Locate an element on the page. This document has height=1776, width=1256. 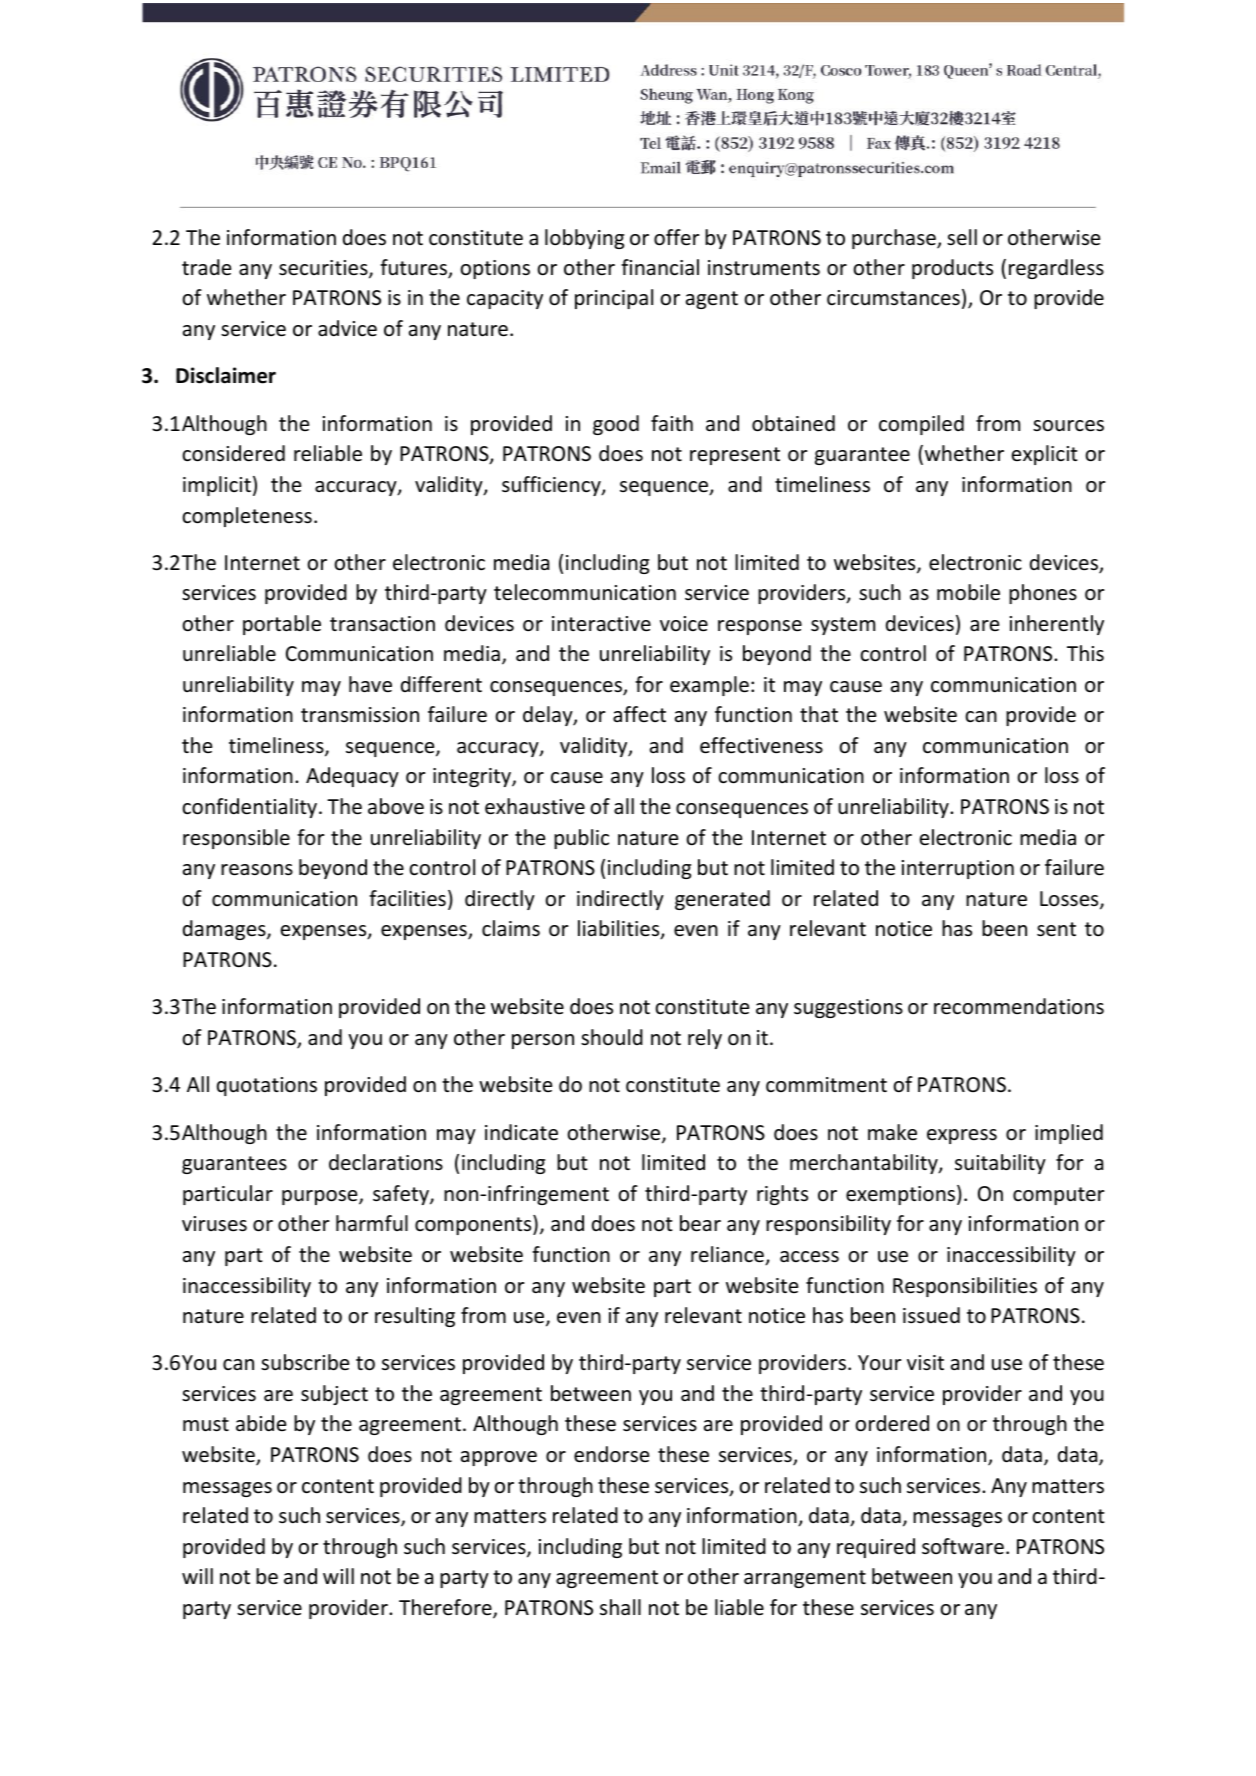
generated is located at coordinates (722, 900).
